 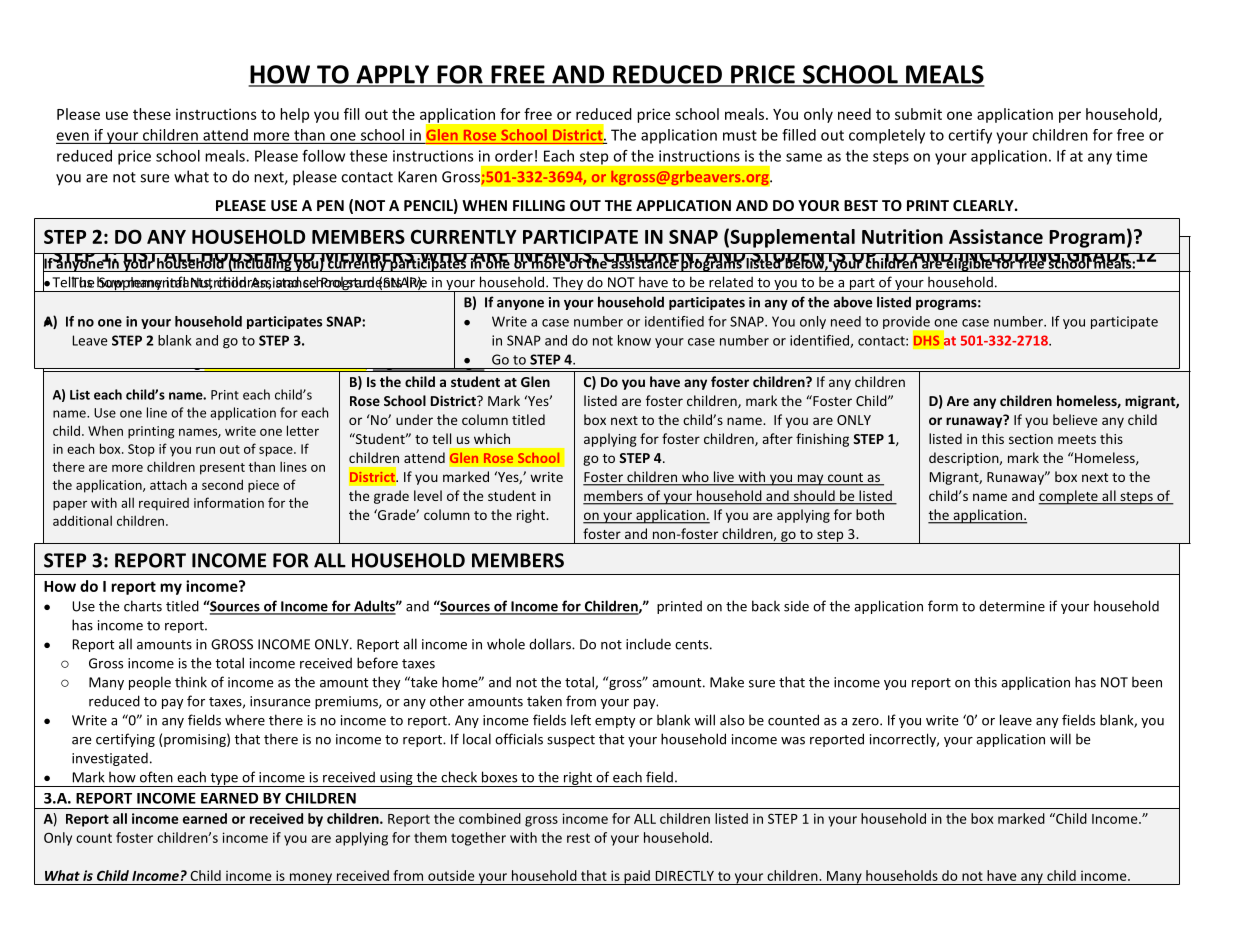 I want to click on both, so click(x=870, y=514).
